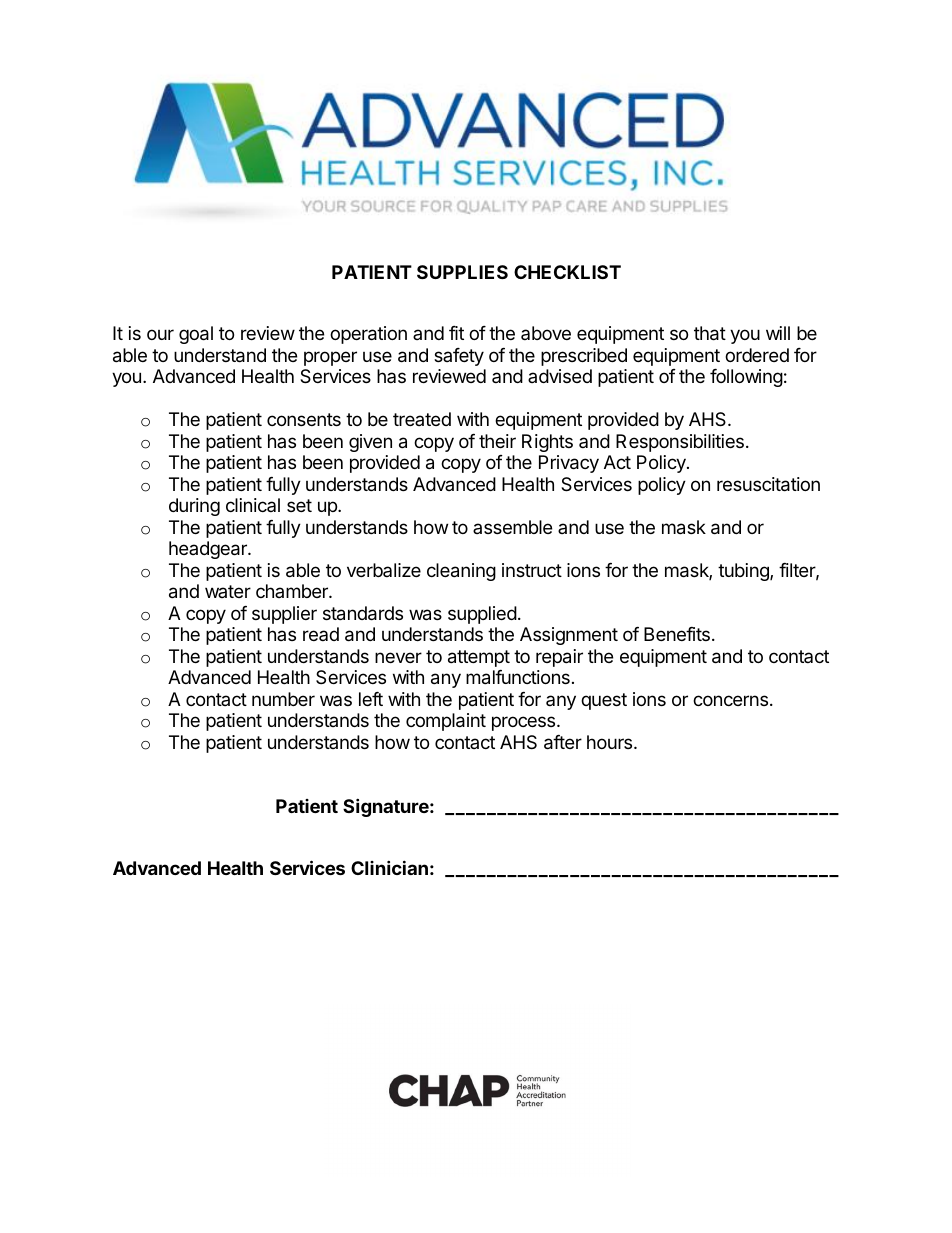 The image size is (952, 1233). I want to click on cleaning, so click(461, 572).
